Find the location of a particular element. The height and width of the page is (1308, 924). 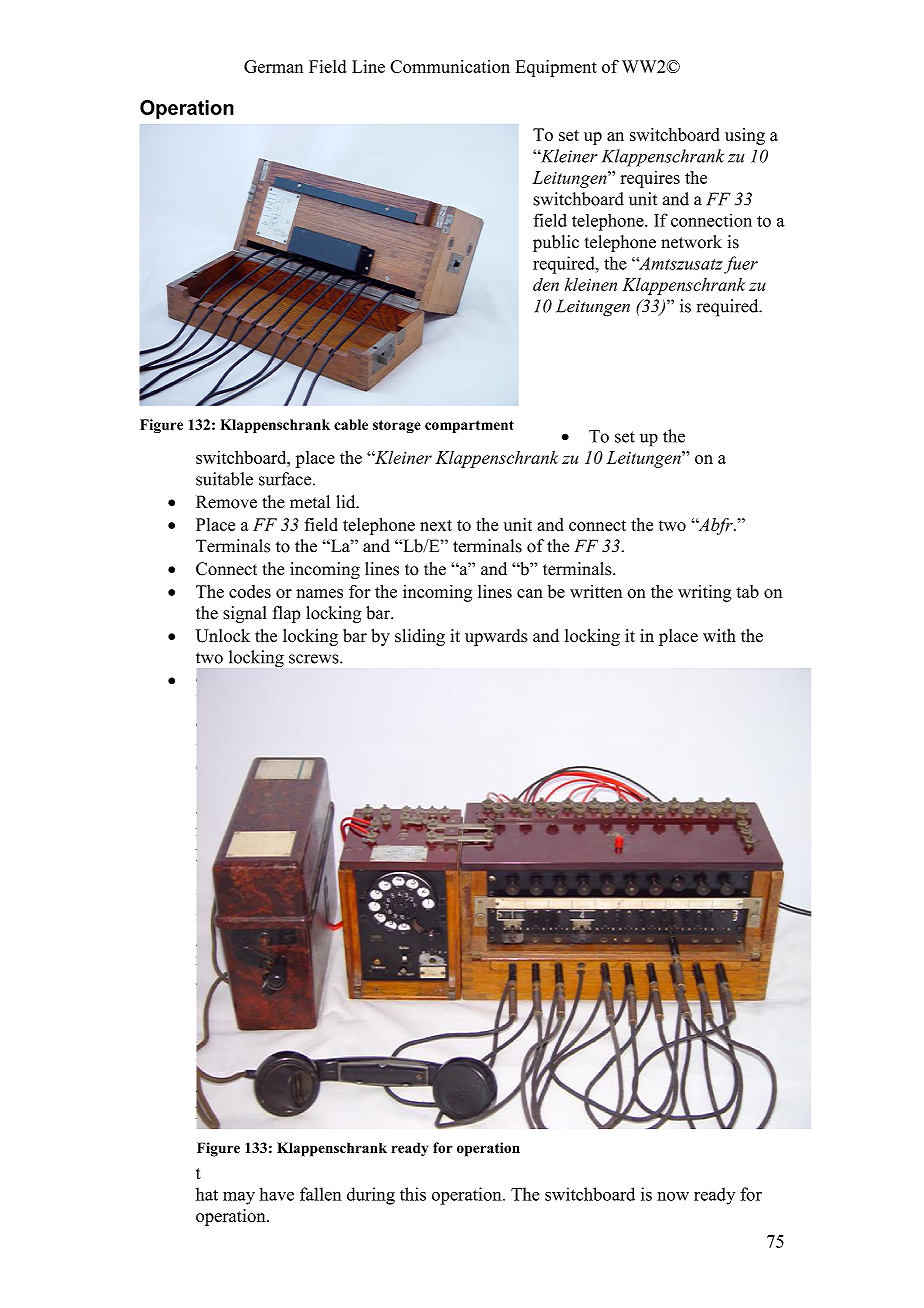

writing is located at coordinates (705, 593).
